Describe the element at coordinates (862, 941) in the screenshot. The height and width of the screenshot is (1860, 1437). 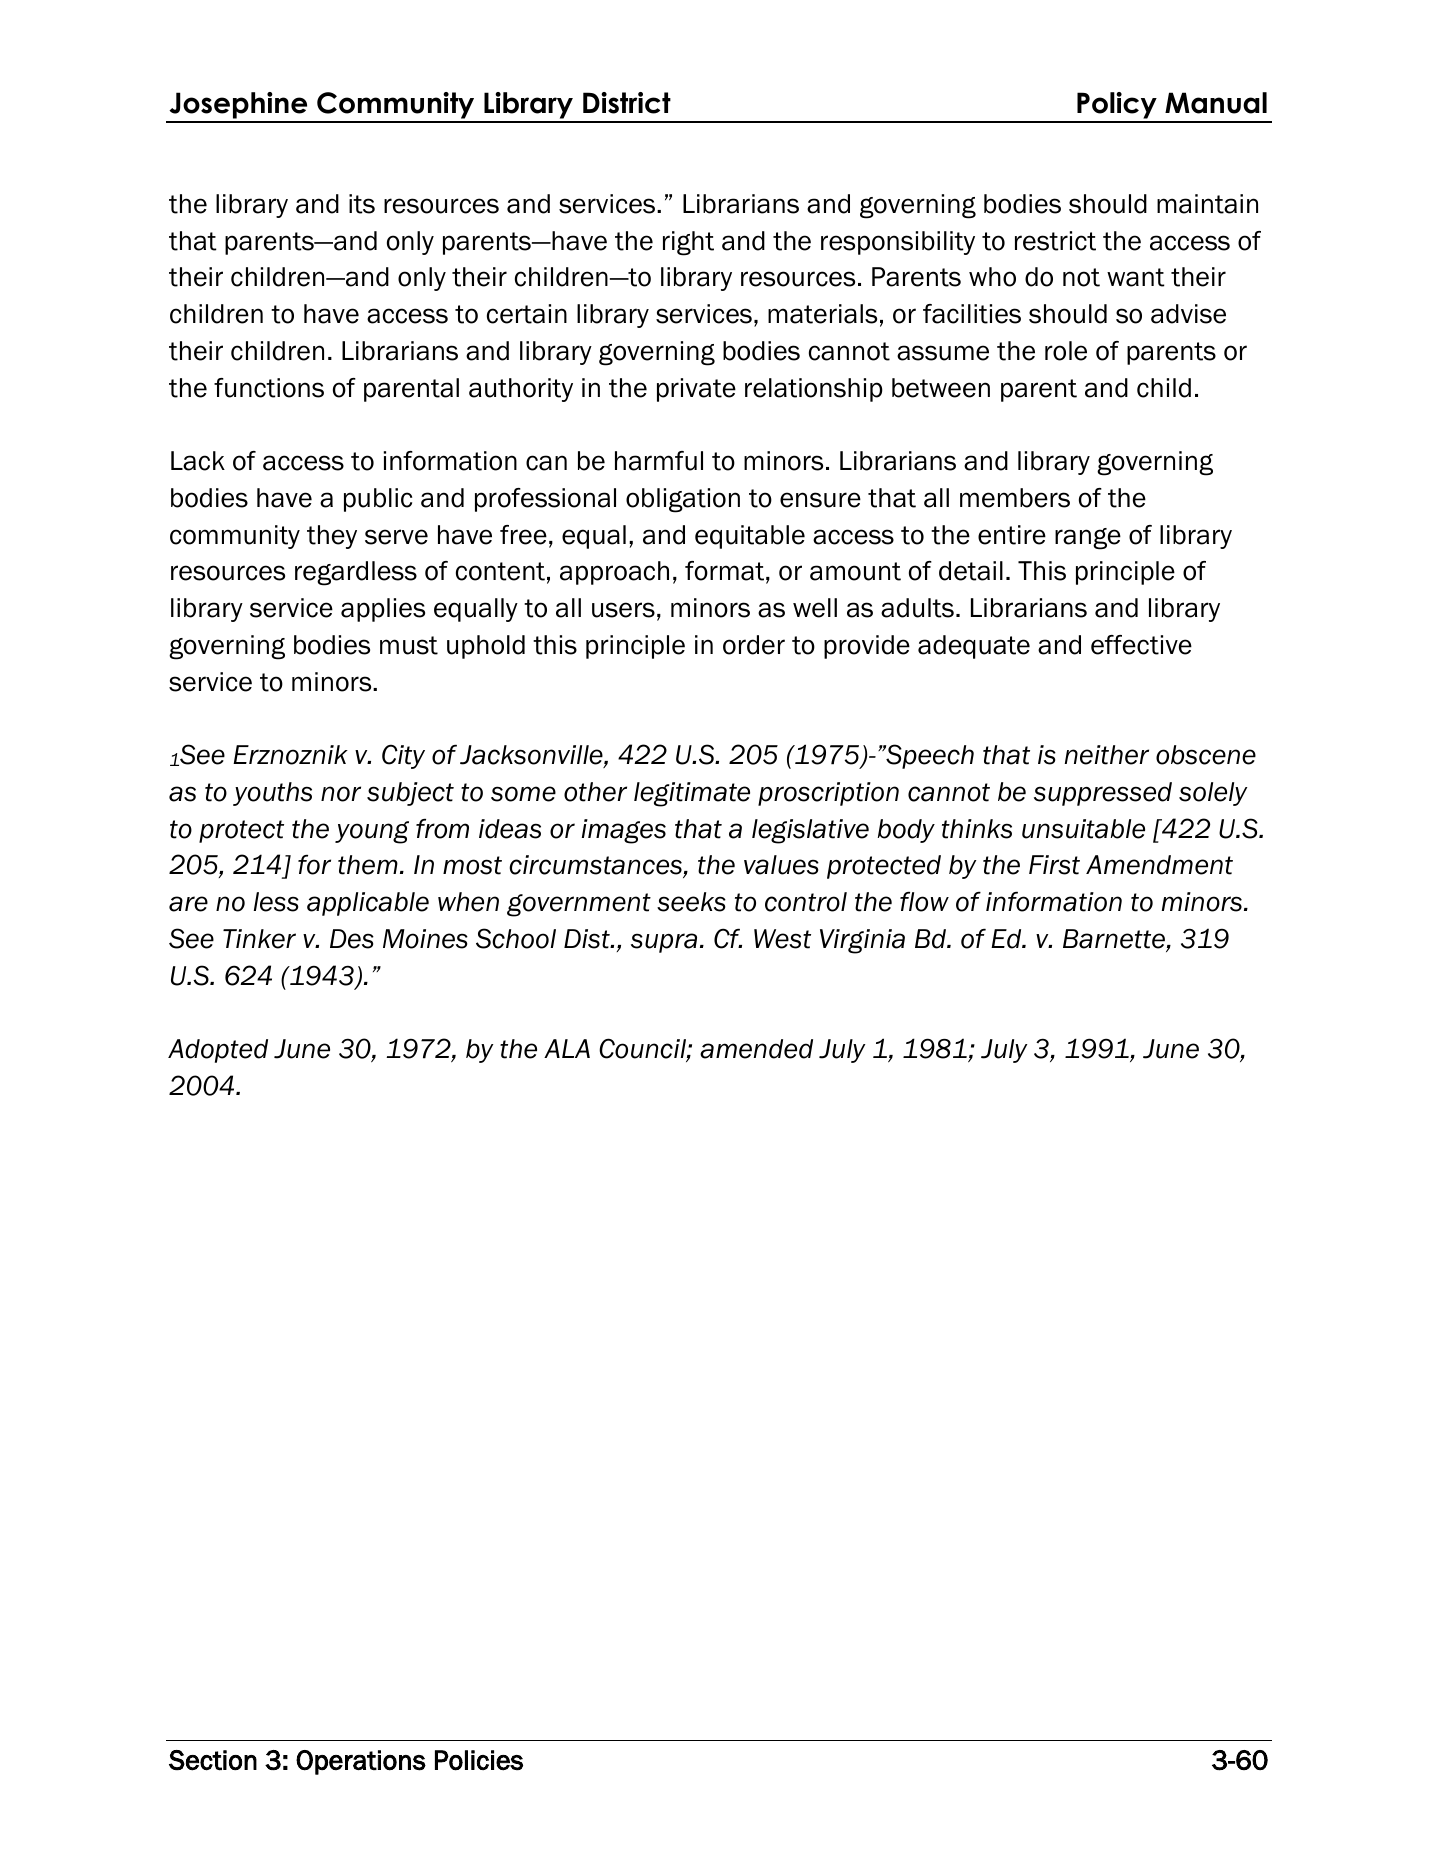
I see `Virginia` at that location.
